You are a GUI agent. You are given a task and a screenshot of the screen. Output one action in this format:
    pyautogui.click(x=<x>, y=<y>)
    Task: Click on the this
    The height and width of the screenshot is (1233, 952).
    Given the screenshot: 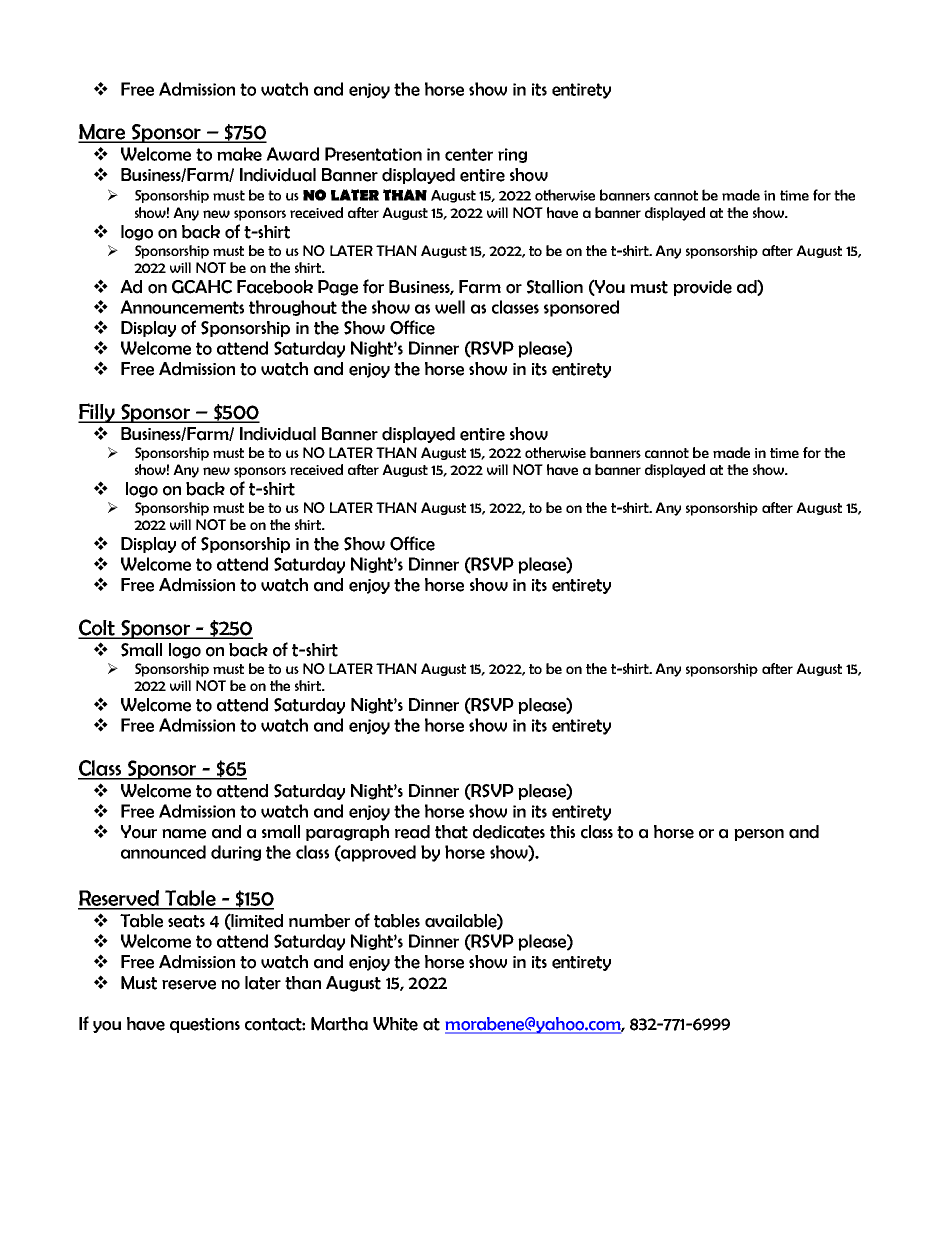 What is the action you would take?
    pyautogui.click(x=562, y=832)
